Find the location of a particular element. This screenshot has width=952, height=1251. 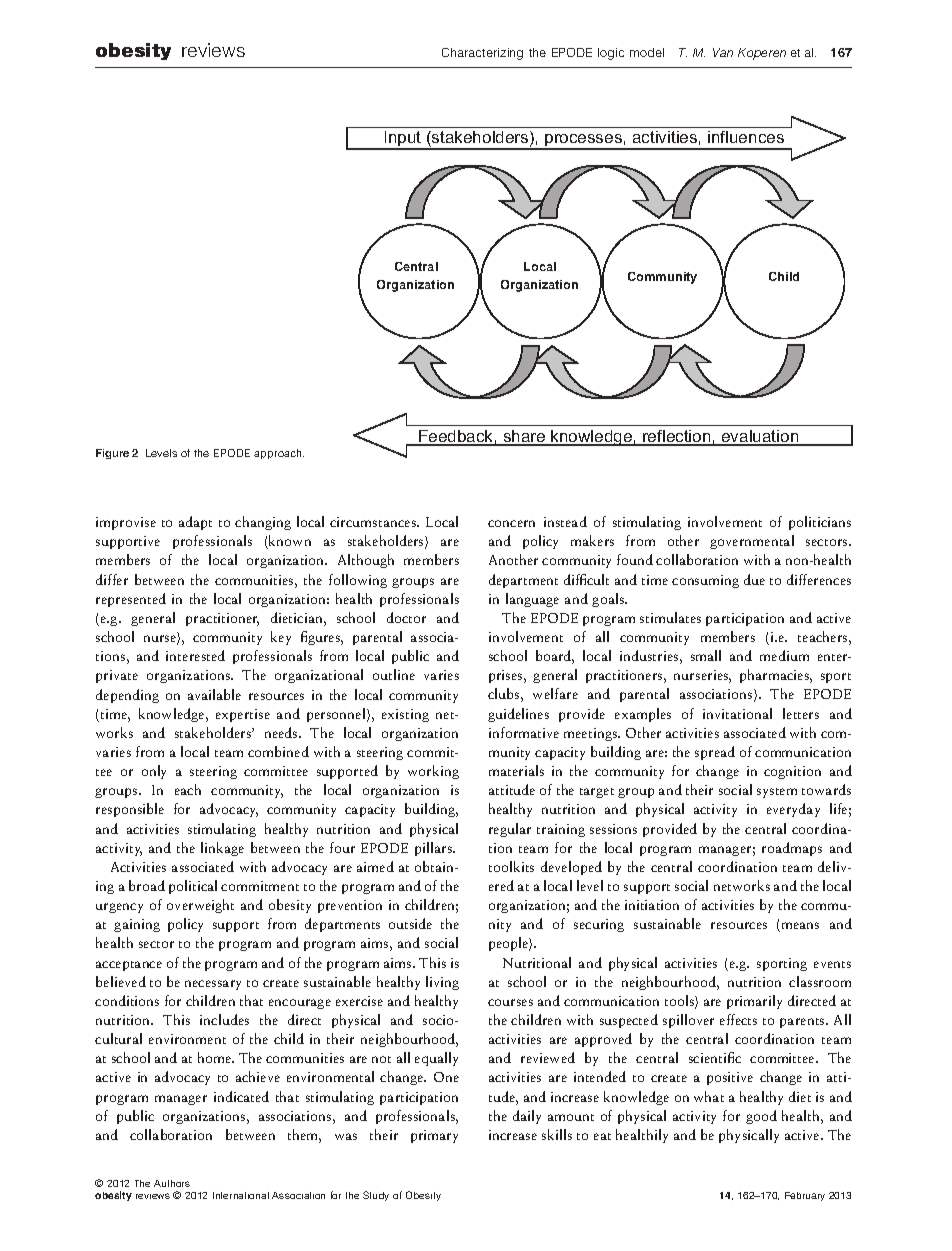

approach is located at coordinates (279, 454).
